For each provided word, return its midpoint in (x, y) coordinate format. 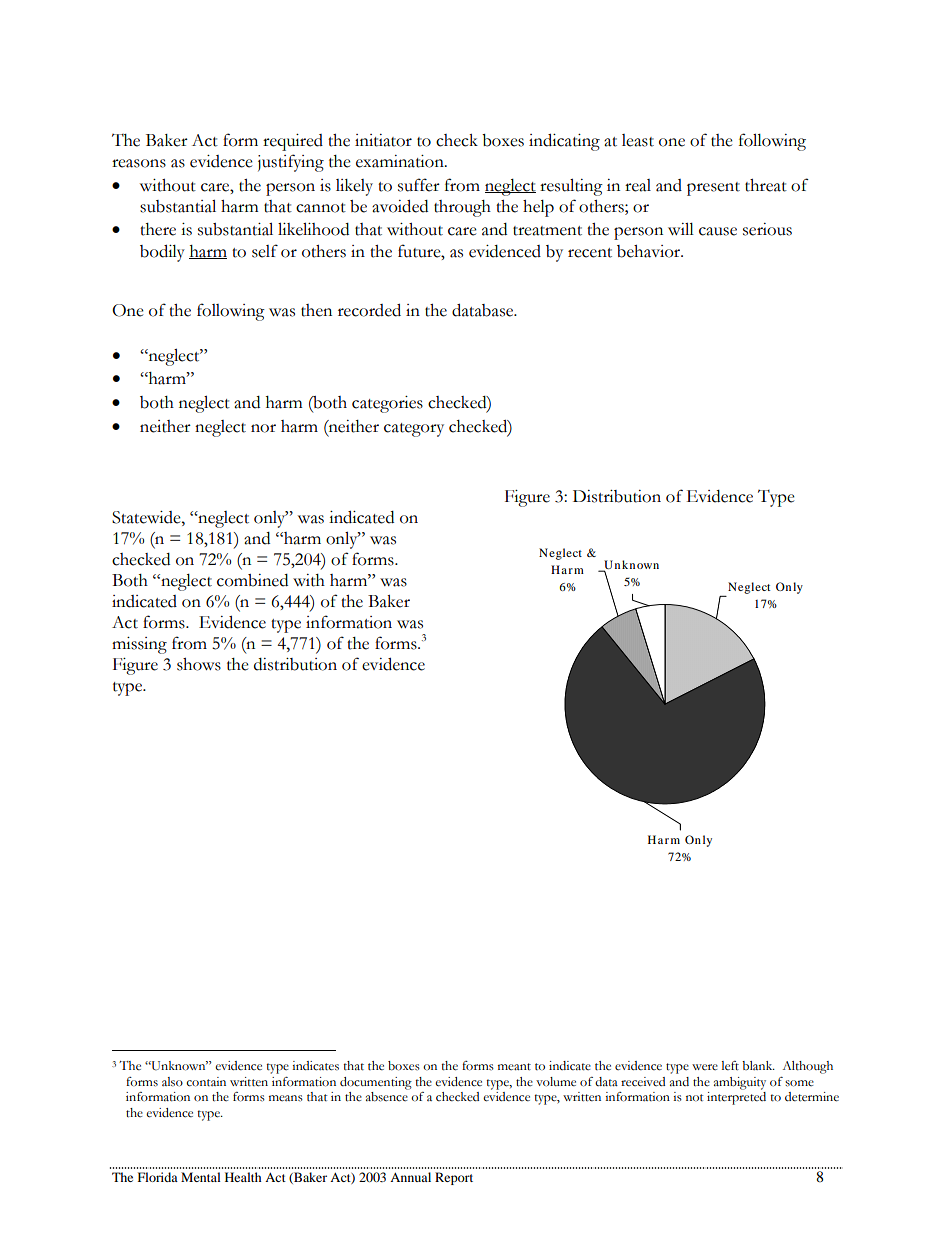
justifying (291, 163)
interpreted (736, 1098)
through (462, 208)
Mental (201, 1177)
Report (454, 1178)
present (713, 189)
